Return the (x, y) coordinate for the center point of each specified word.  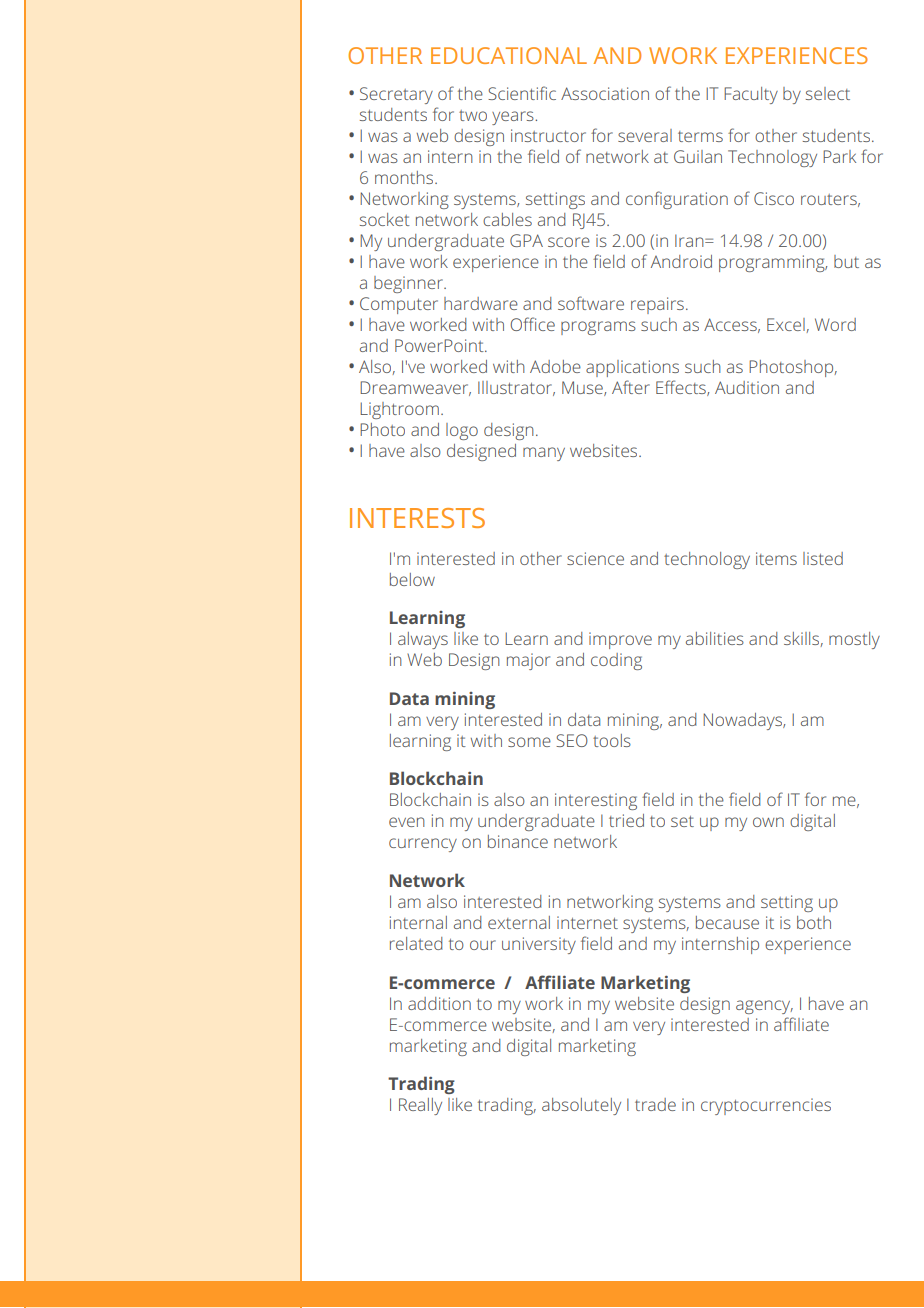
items (776, 558)
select (828, 93)
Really (420, 1106)
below (412, 579)
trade (655, 1104)
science (595, 558)
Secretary (396, 95)
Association (605, 93)
